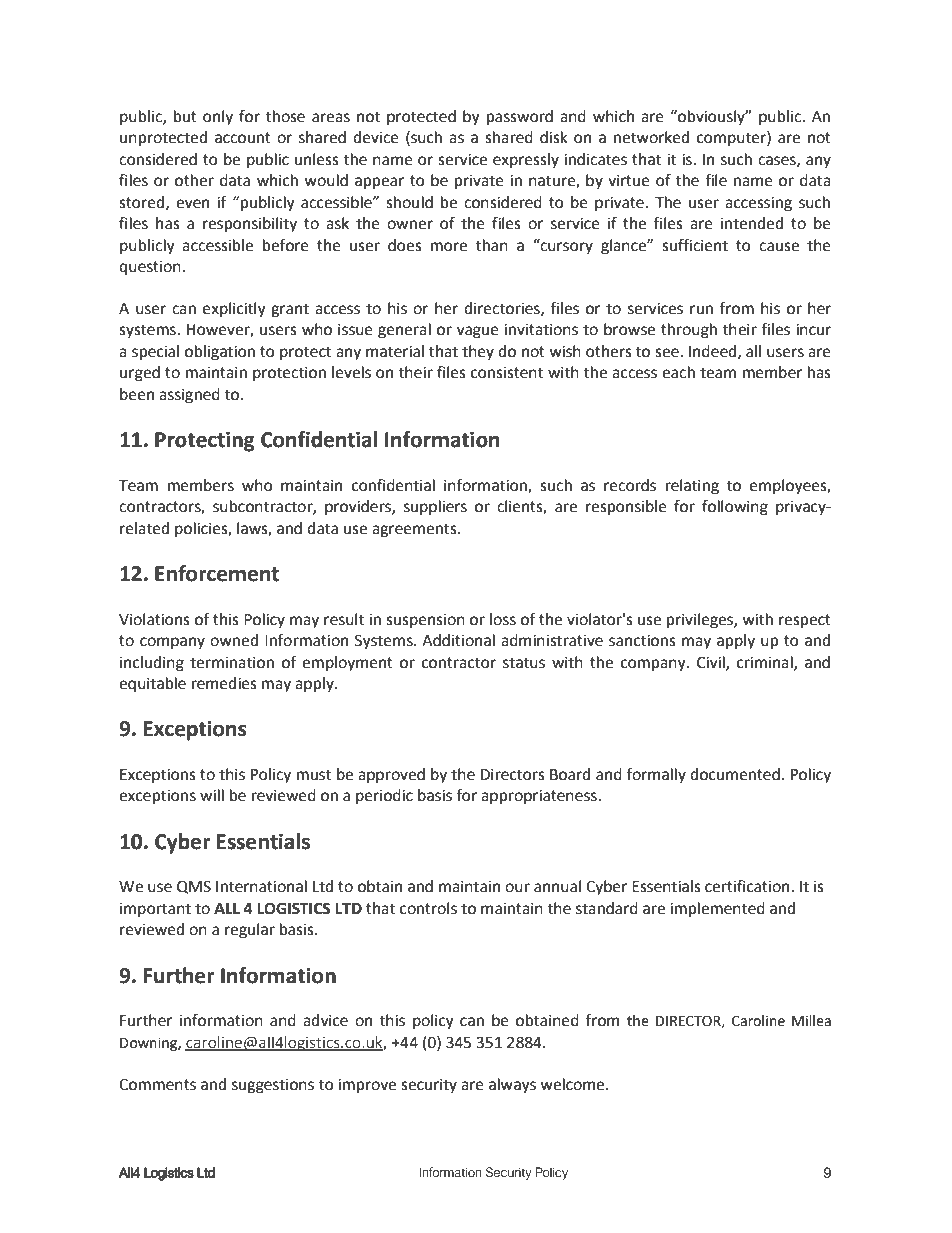 This document has width=952, height=1233. I want to click on will, so click(212, 795).
